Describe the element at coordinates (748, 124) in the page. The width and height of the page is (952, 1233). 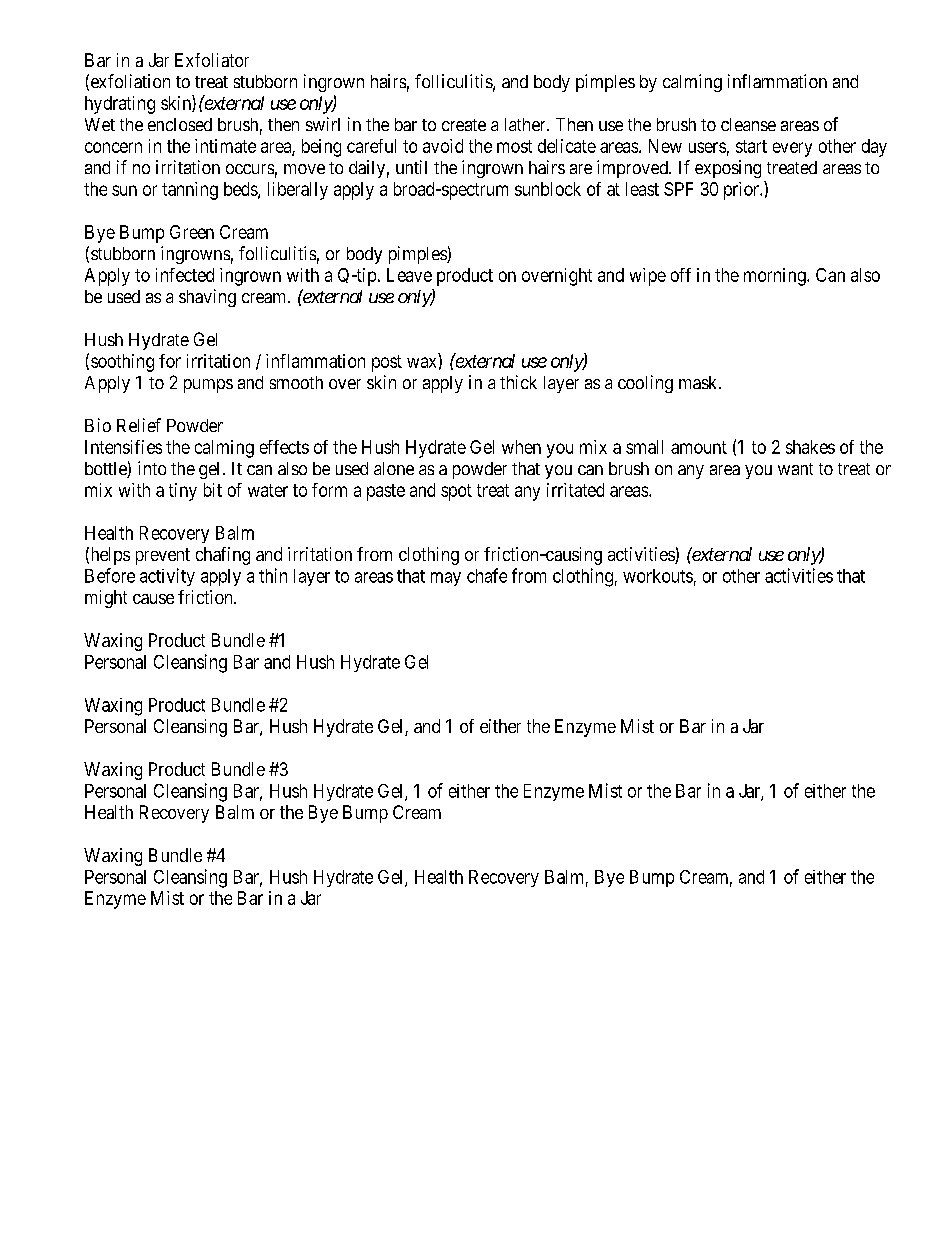
I see `cleanse` at that location.
